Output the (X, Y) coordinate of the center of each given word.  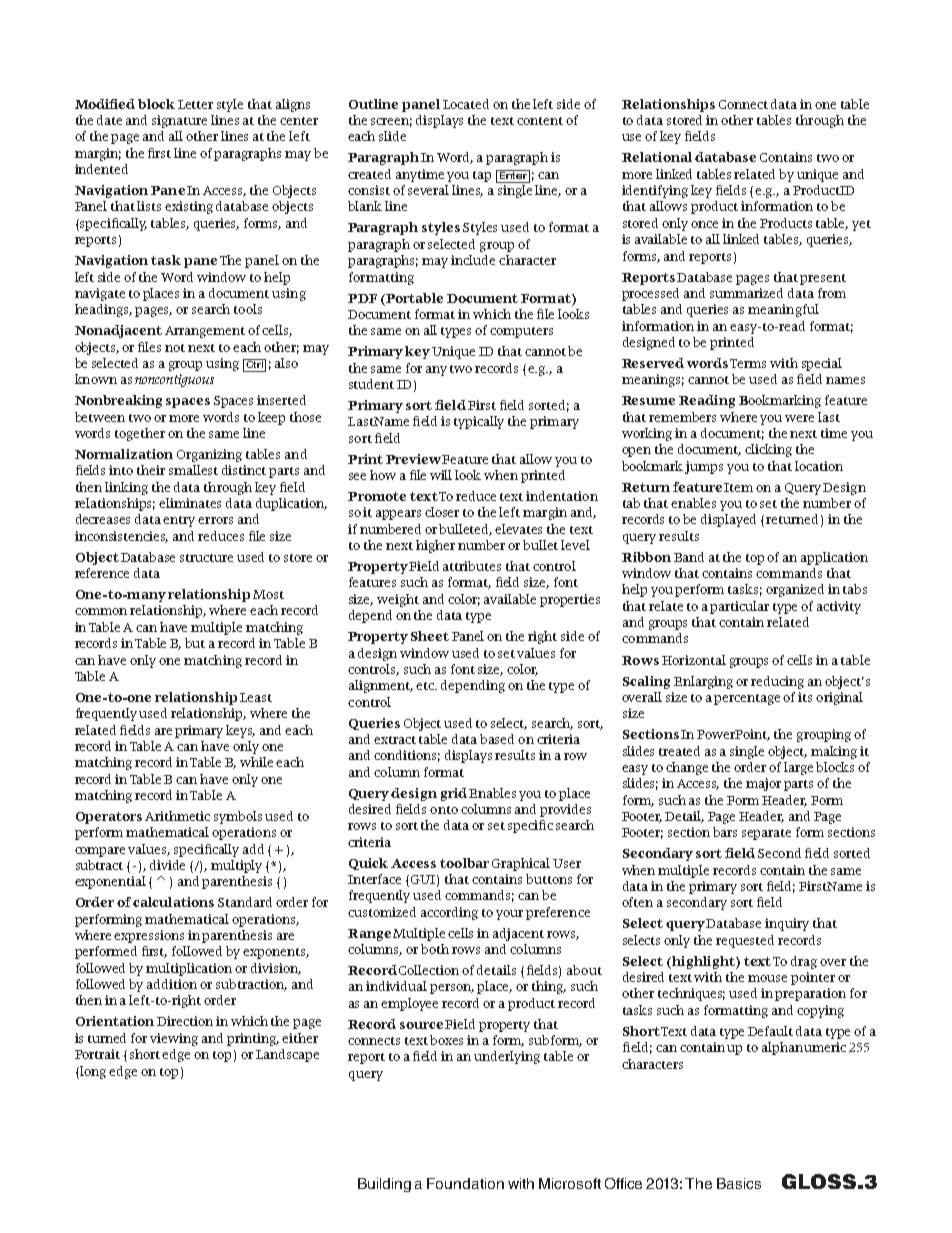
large (798, 768)
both (435, 949)
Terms (748, 363)
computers (521, 332)
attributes (472, 566)
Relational (657, 157)
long (92, 1072)
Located (466, 104)
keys (240, 731)
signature (179, 121)
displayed (728, 520)
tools (248, 309)
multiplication (189, 969)
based (497, 739)
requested (745, 941)
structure (206, 558)
